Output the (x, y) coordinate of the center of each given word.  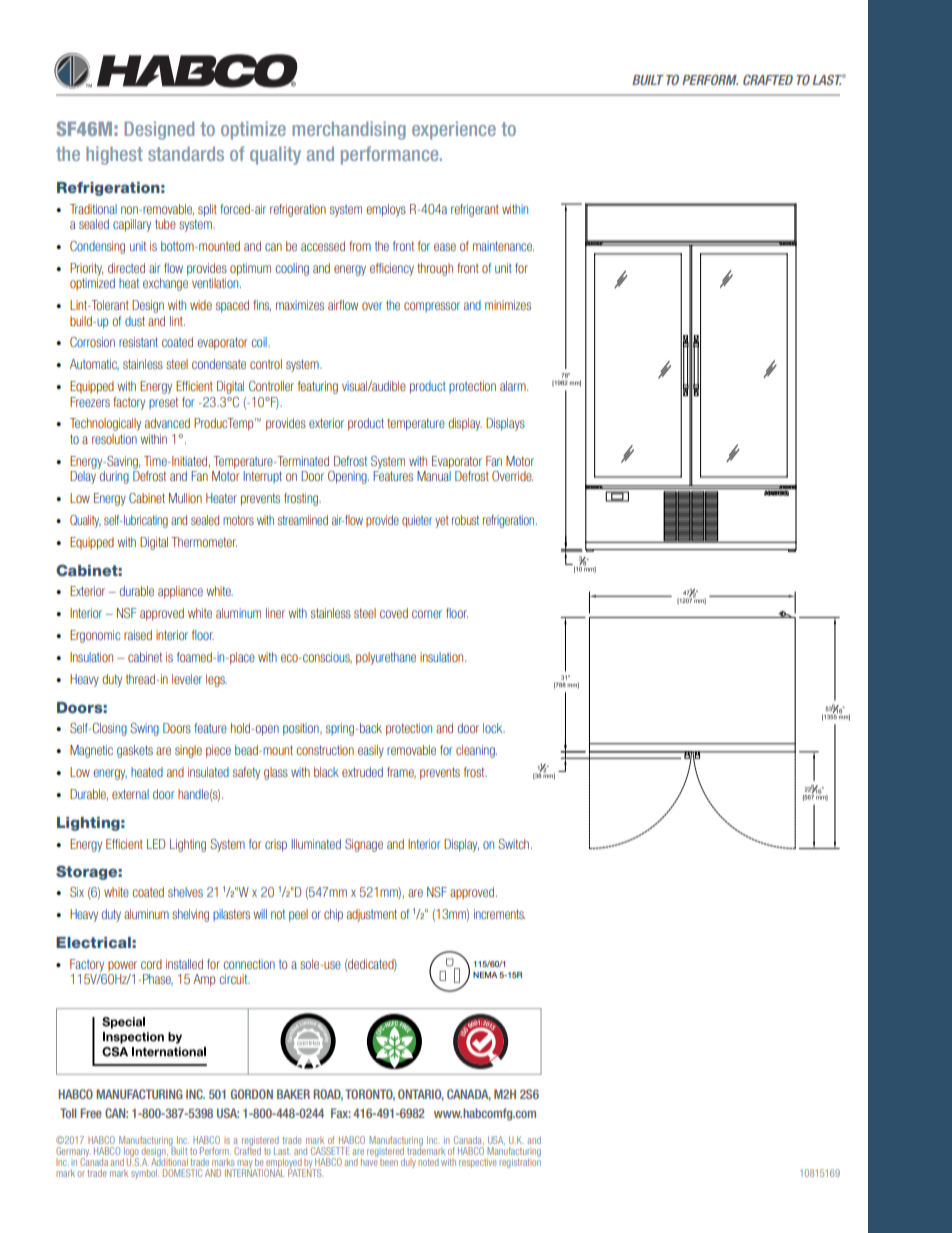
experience (454, 130)
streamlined (303, 520)
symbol (145, 1174)
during (114, 477)
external (130, 794)
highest (114, 155)
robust (465, 520)
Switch (513, 844)
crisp (276, 845)
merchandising (349, 130)
